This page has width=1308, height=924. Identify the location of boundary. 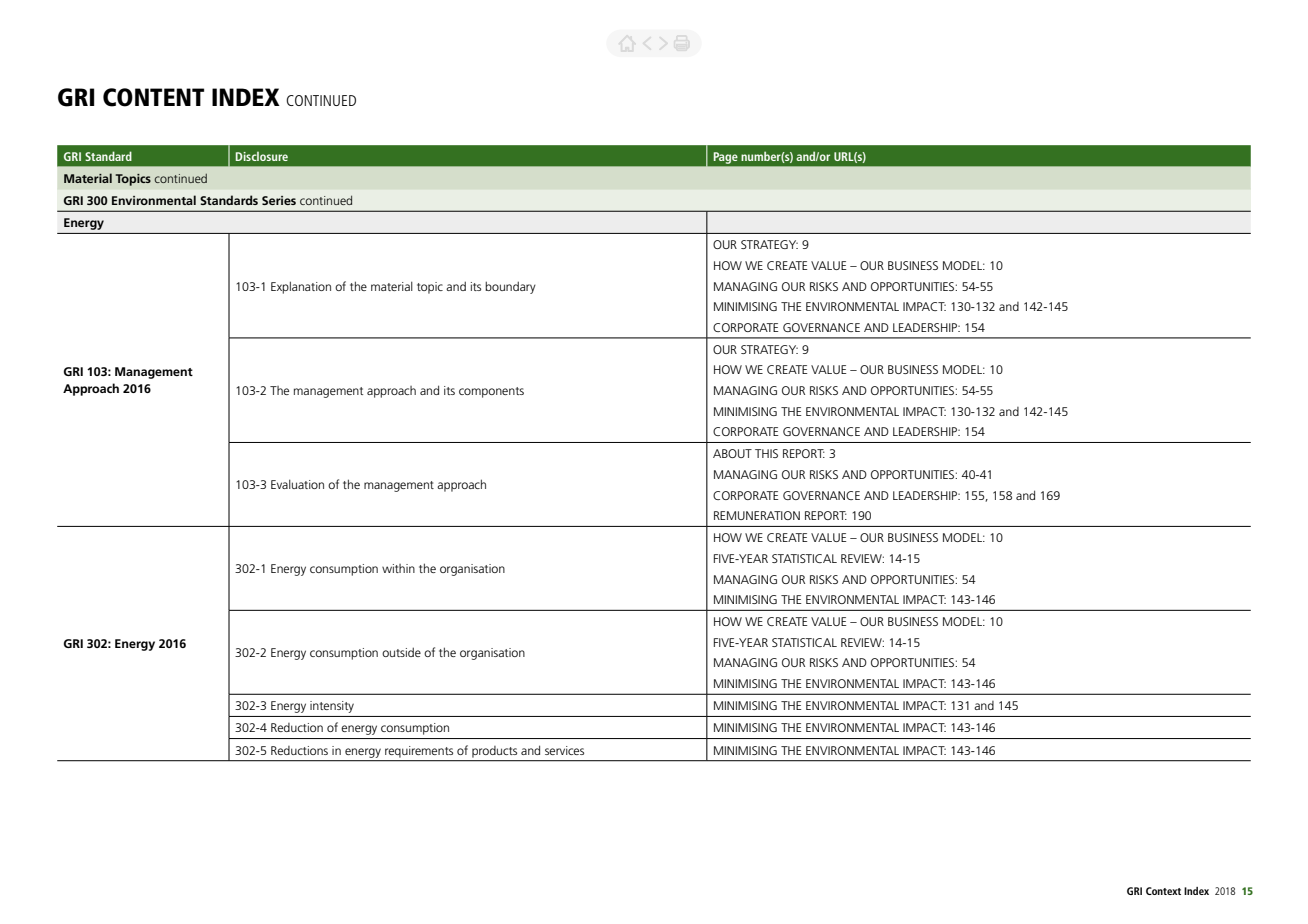
(510, 287).
